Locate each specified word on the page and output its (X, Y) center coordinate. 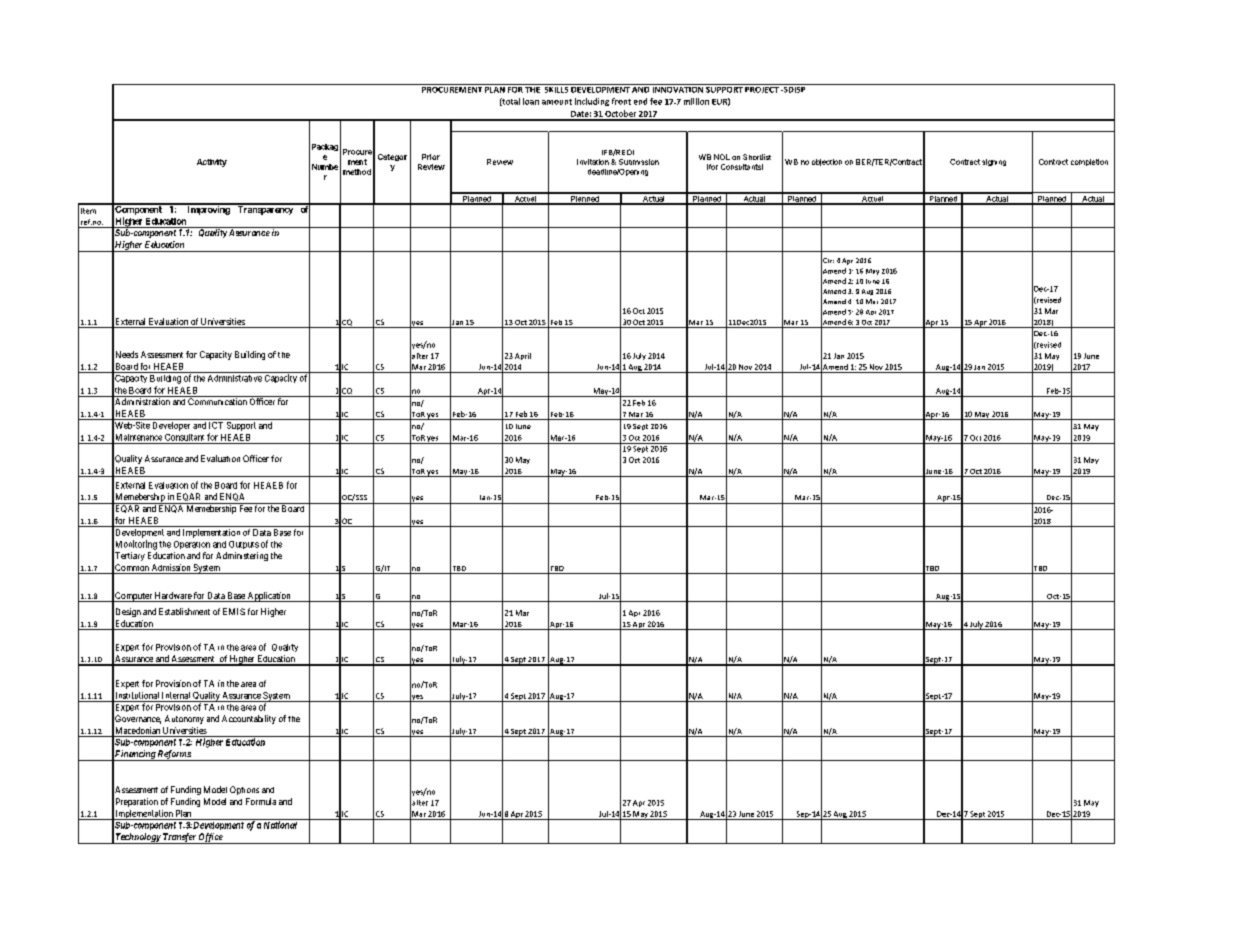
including (592, 102)
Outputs (244, 545)
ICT (216, 425)
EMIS (234, 611)
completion (1089, 162)
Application (269, 597)
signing (994, 162)
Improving (208, 209)
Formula (261, 801)
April (523, 356)
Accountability (249, 719)
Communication (217, 400)
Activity (212, 163)
